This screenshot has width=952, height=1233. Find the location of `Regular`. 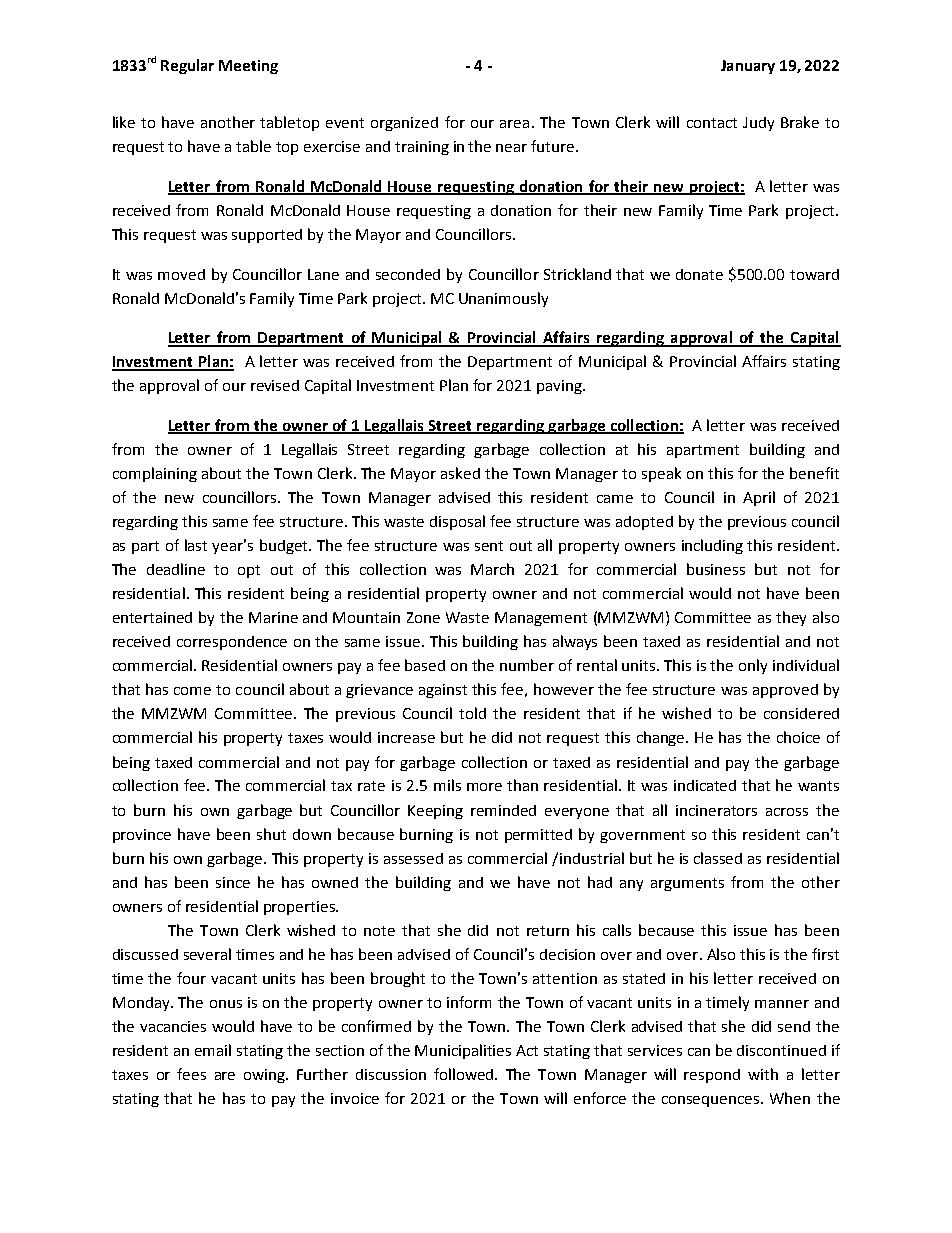

Regular is located at coordinates (187, 66).
